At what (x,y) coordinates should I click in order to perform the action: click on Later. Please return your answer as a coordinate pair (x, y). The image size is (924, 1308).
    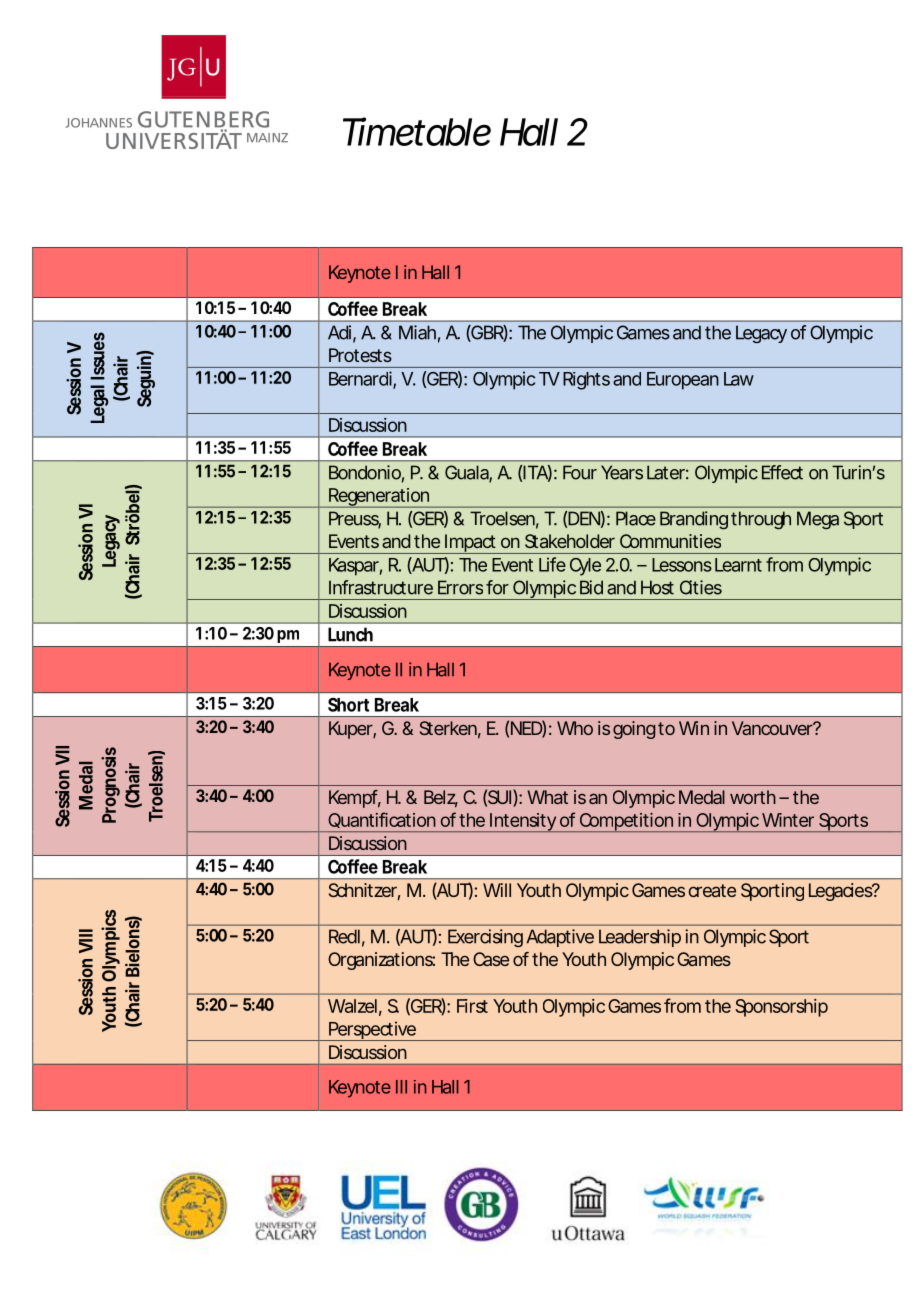
    Looking at the image, I should click on (668, 472).
